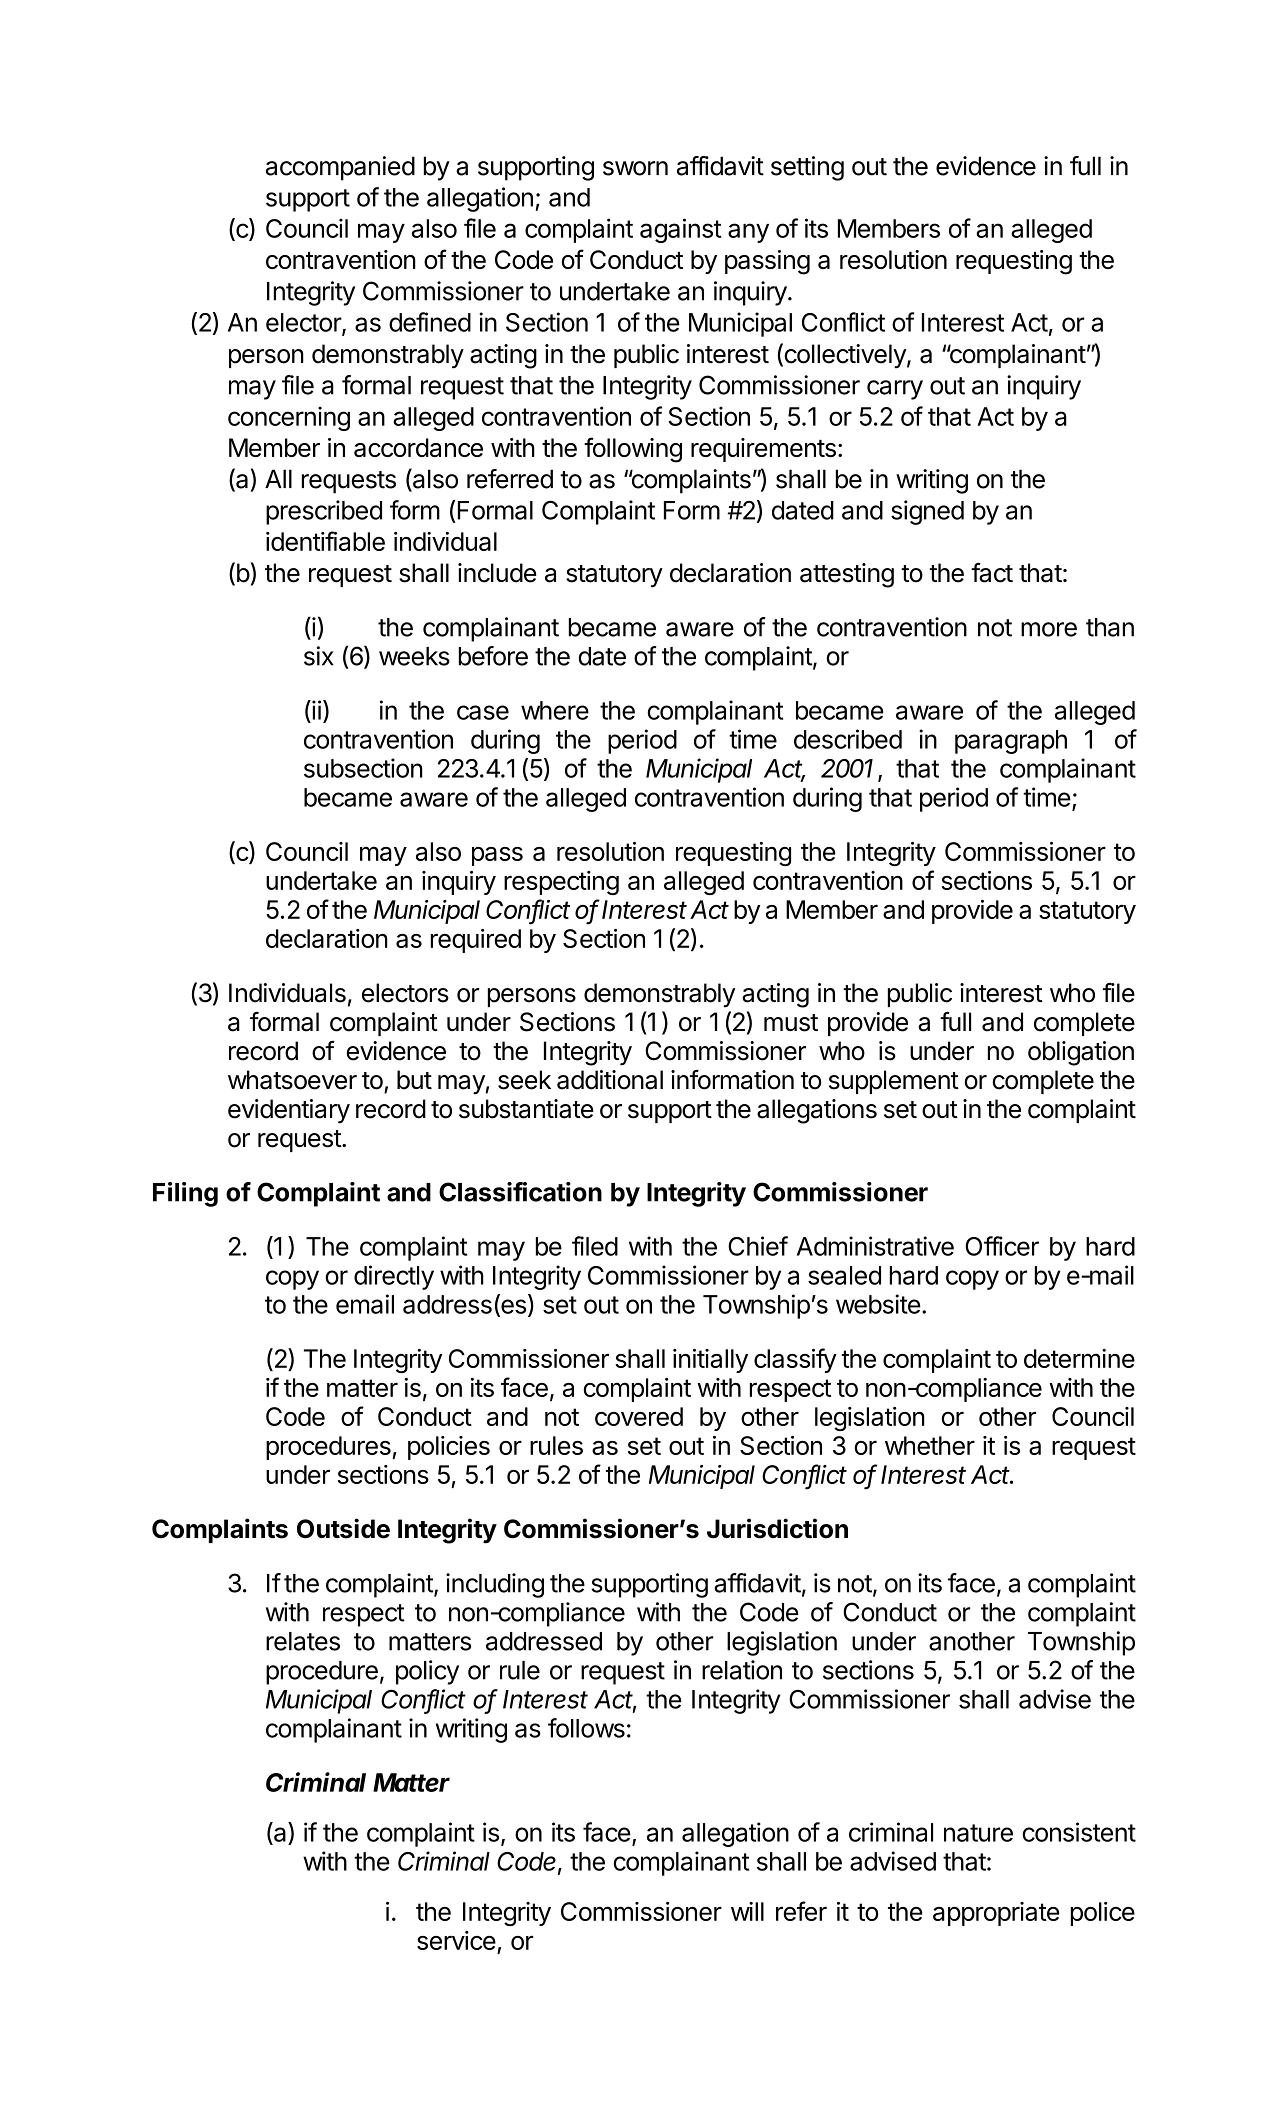  Describe the element at coordinates (807, 168) in the page. I see `setting` at that location.
